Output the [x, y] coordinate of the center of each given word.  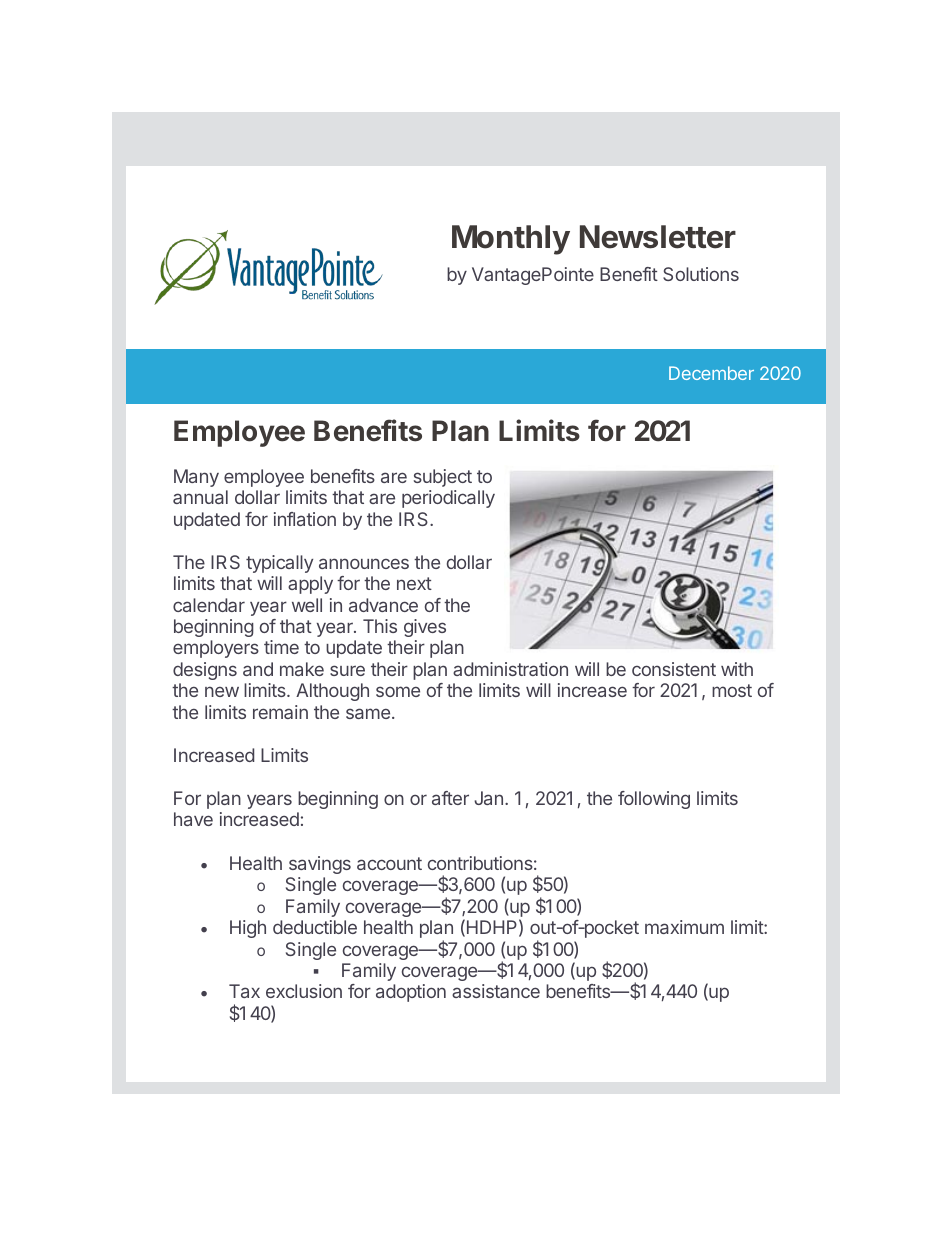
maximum [684, 927]
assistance [496, 991]
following [654, 800]
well [307, 605]
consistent [674, 669]
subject [443, 478]
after [450, 798]
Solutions [701, 274]
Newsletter [658, 237]
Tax [244, 991]
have [193, 819]
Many [196, 478]
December [711, 373]
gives [425, 628]
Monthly [511, 240]
